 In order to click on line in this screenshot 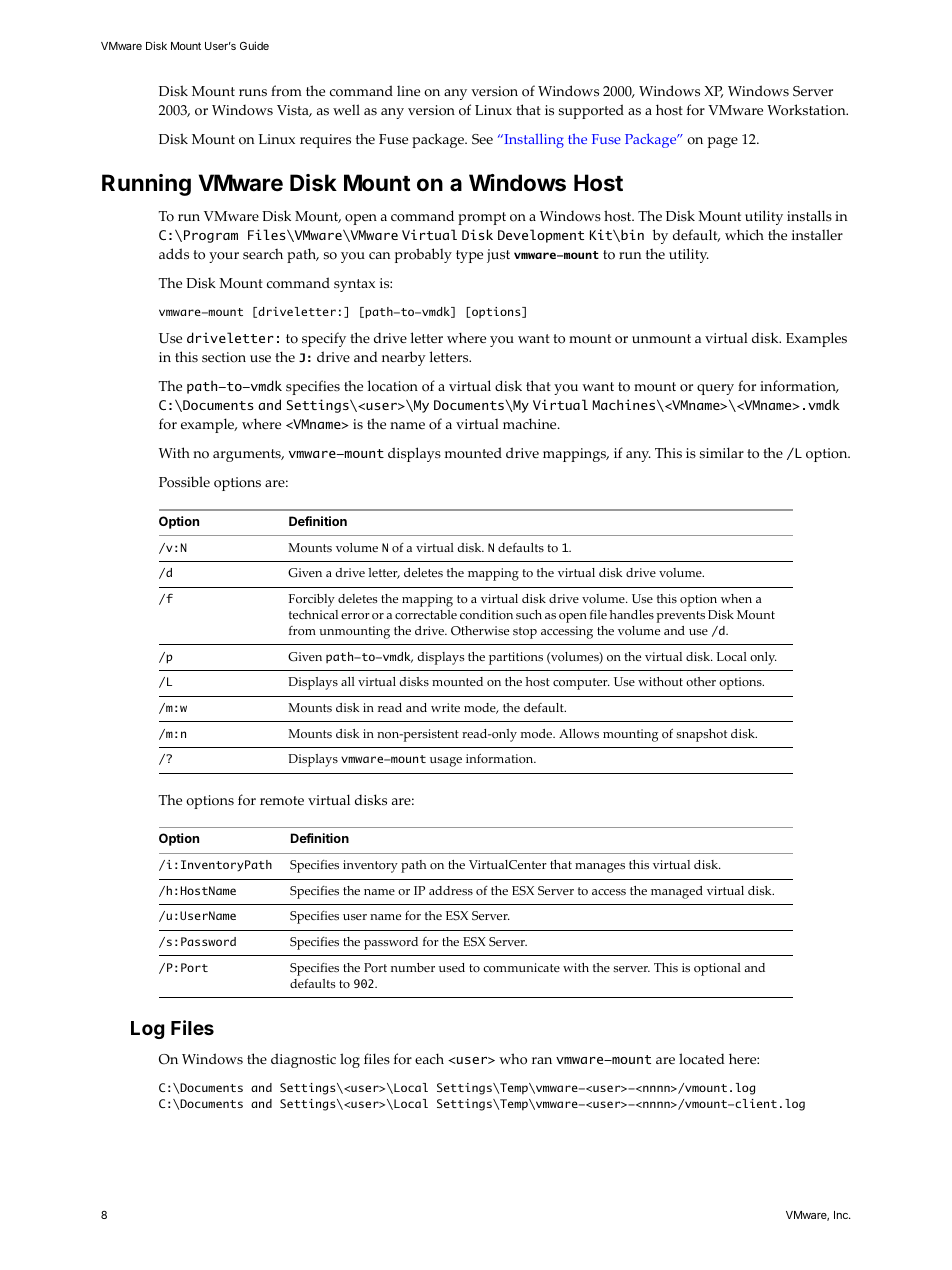, I will do `click(408, 90)`.
